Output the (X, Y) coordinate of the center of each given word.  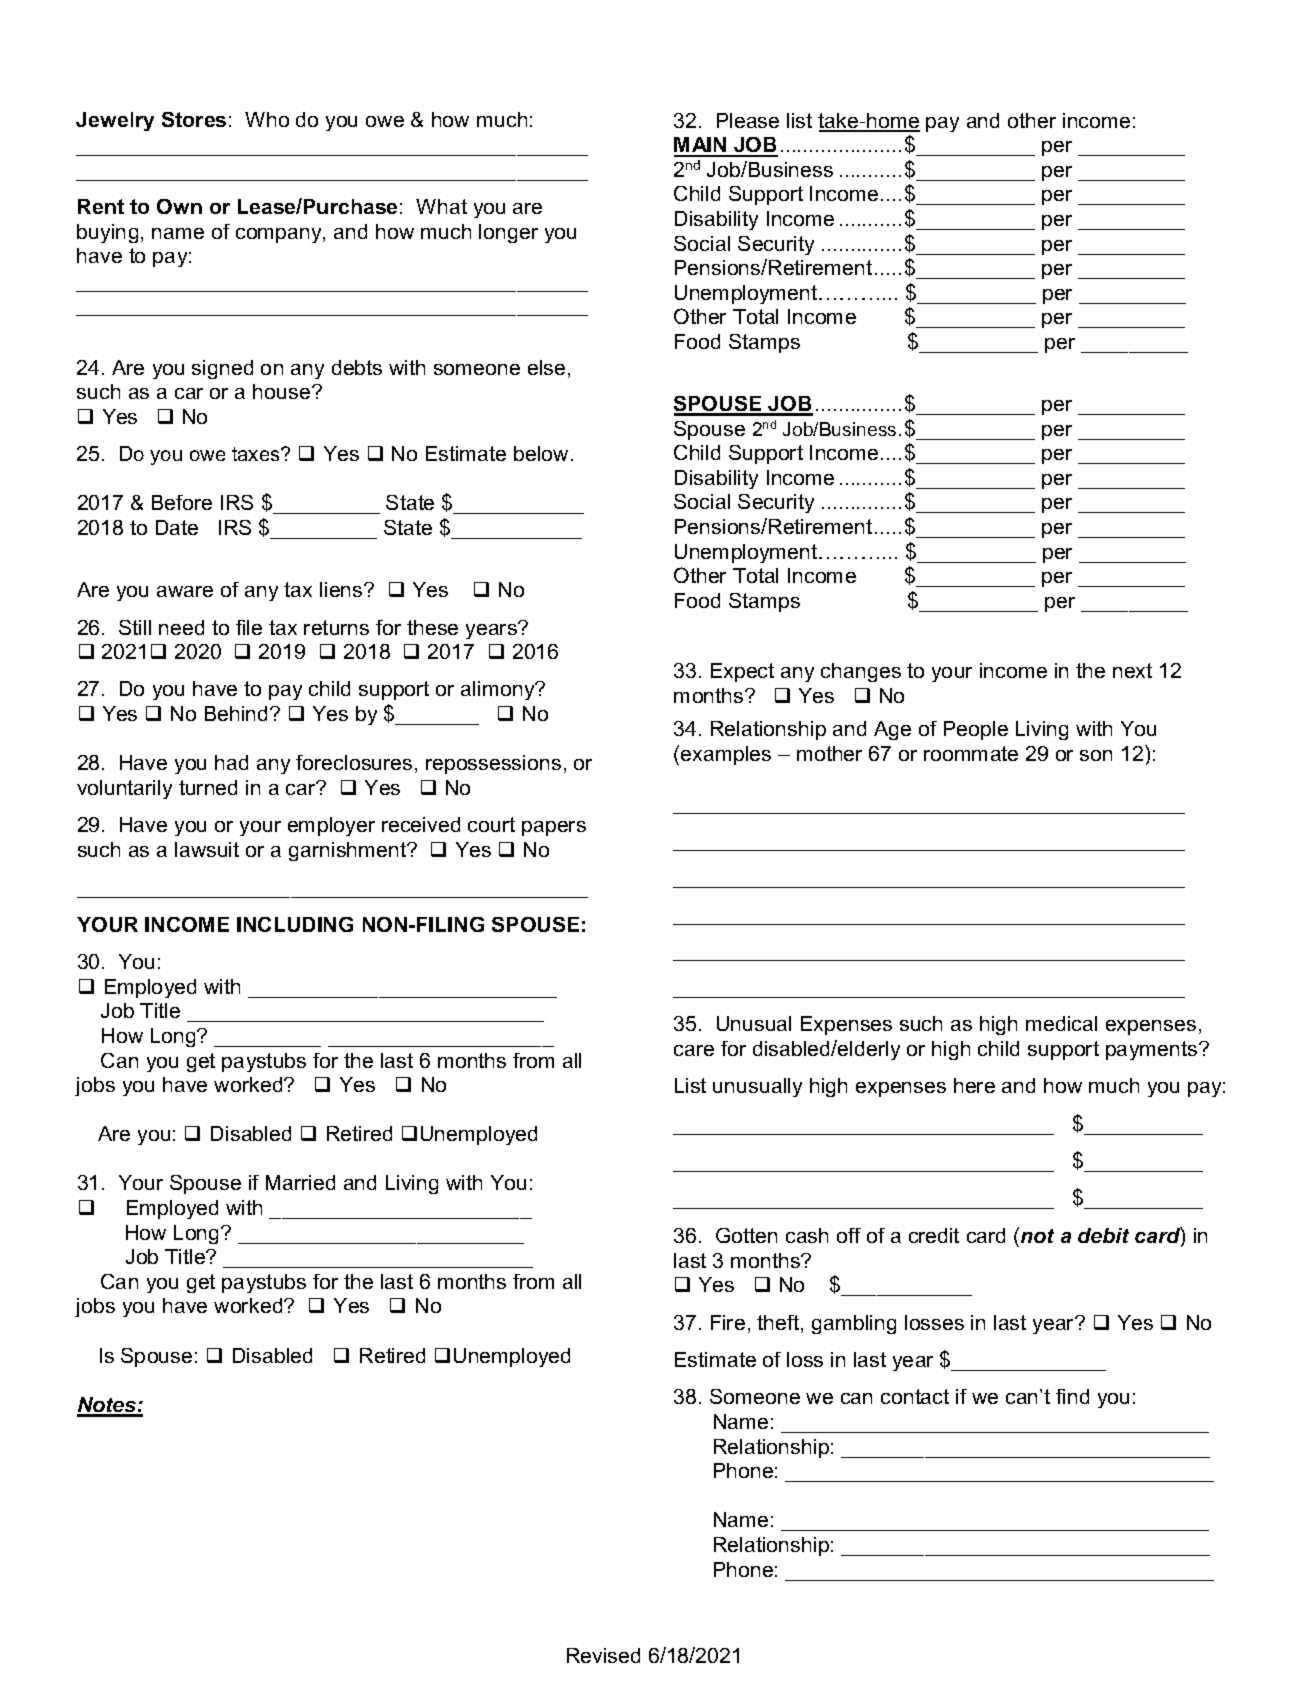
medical (1061, 1023)
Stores (194, 119)
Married (300, 1182)
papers (554, 828)
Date (177, 527)
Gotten (746, 1235)
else (546, 367)
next (1132, 670)
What (441, 206)
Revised (603, 1655)
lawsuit (207, 849)
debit (1103, 1235)
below (543, 453)
